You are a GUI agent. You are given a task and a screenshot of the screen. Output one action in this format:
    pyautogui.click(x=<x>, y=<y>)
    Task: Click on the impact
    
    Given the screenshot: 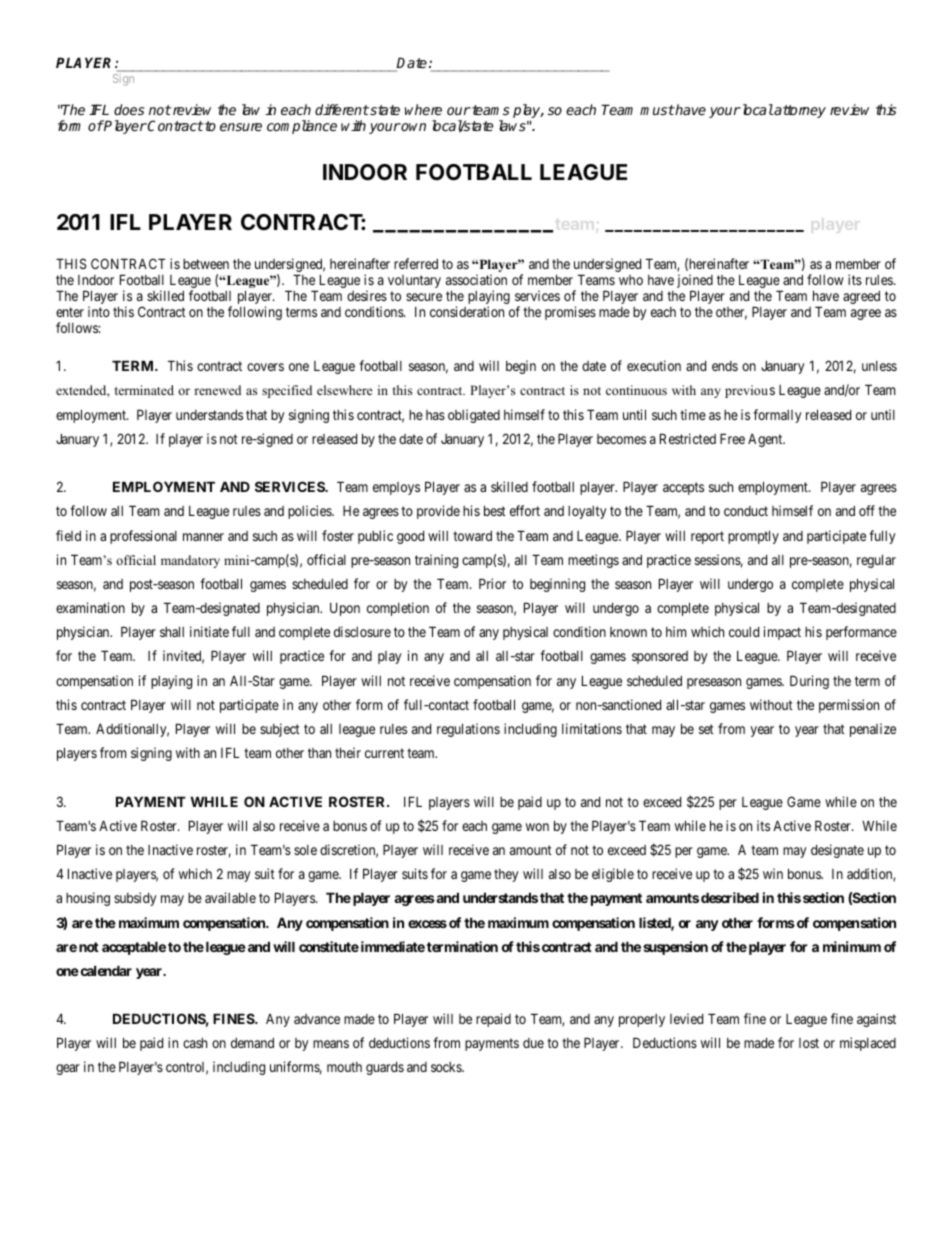 What is the action you would take?
    pyautogui.click(x=782, y=633)
